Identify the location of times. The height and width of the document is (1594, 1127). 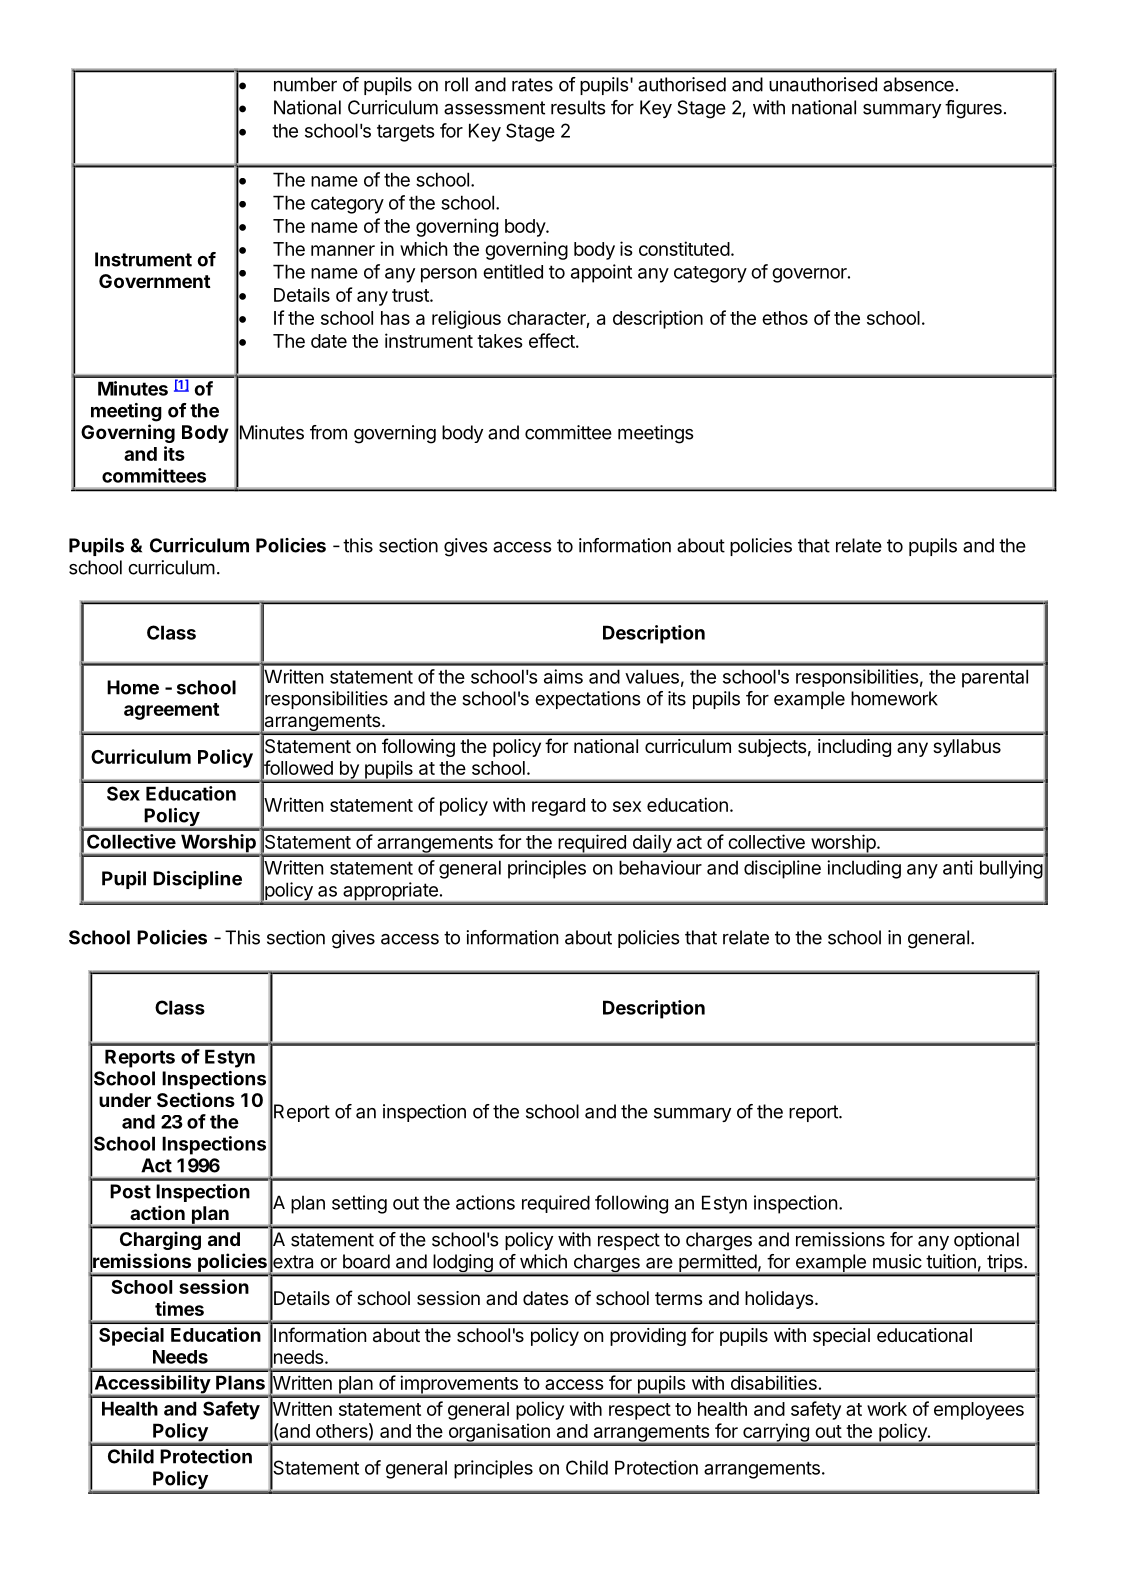
(179, 1308).
